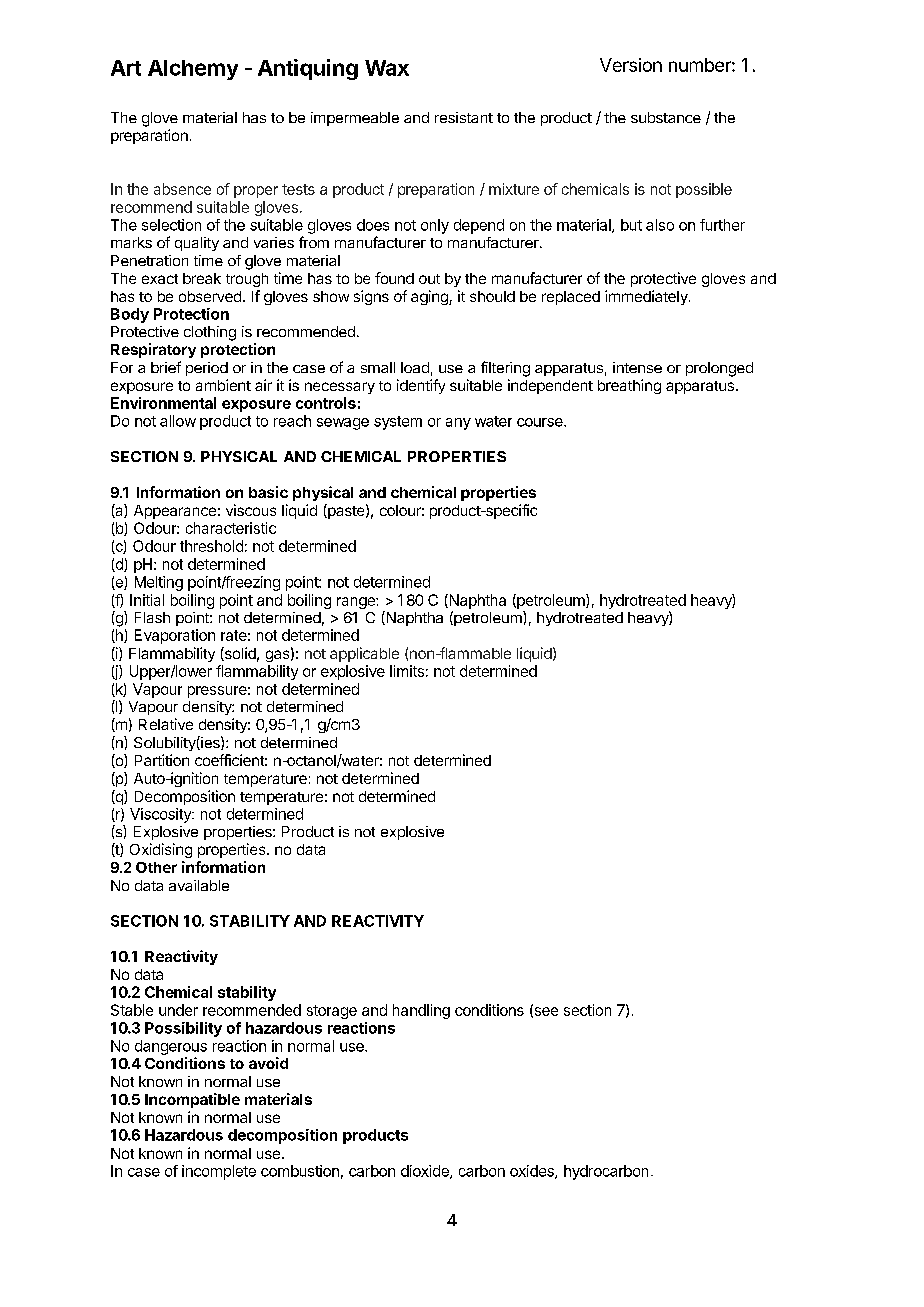 This page has height=1307, width=924. What do you see at coordinates (464, 117) in the page?
I see `resistant` at bounding box center [464, 117].
